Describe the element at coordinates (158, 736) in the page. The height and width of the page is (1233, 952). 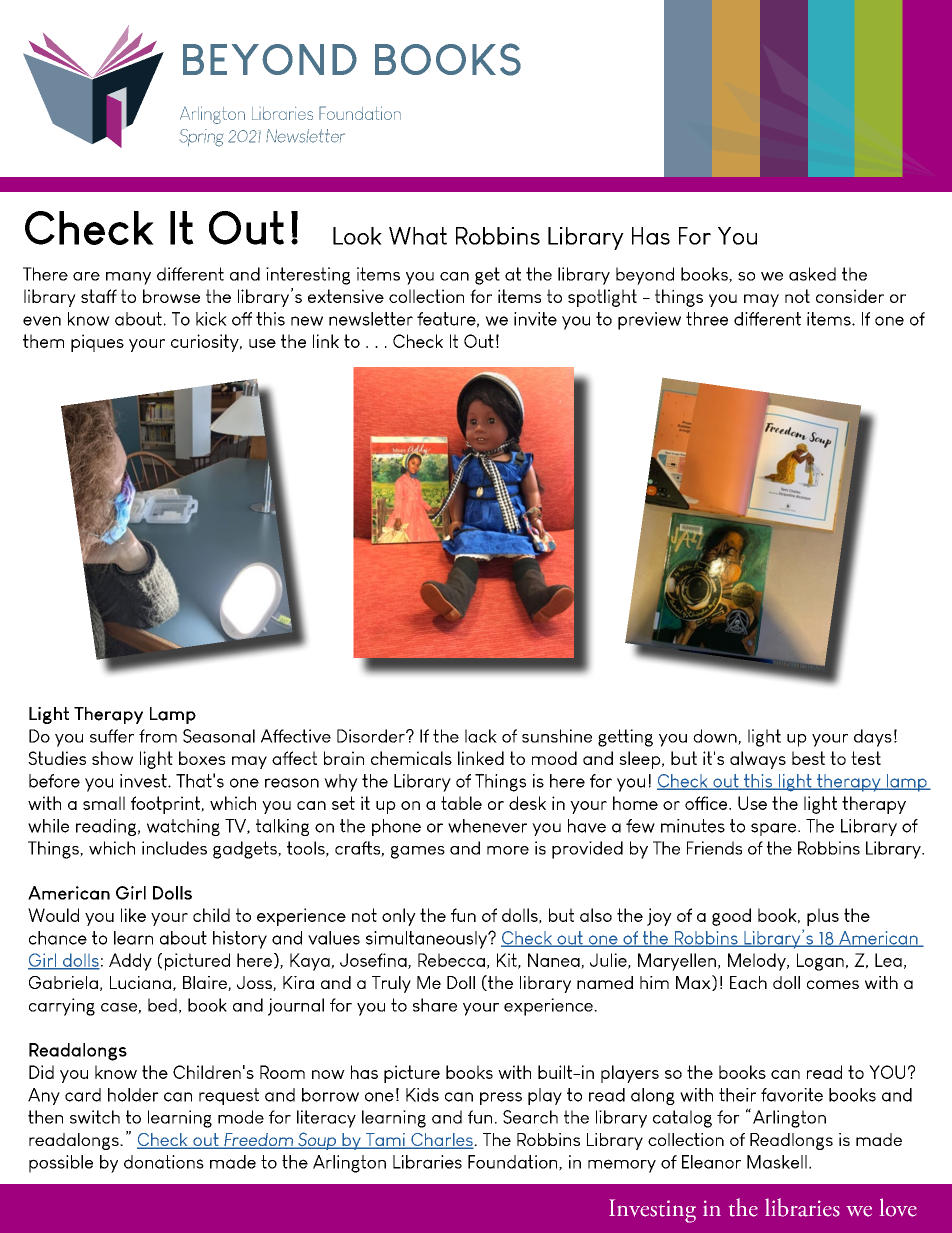
I see `from` at that location.
